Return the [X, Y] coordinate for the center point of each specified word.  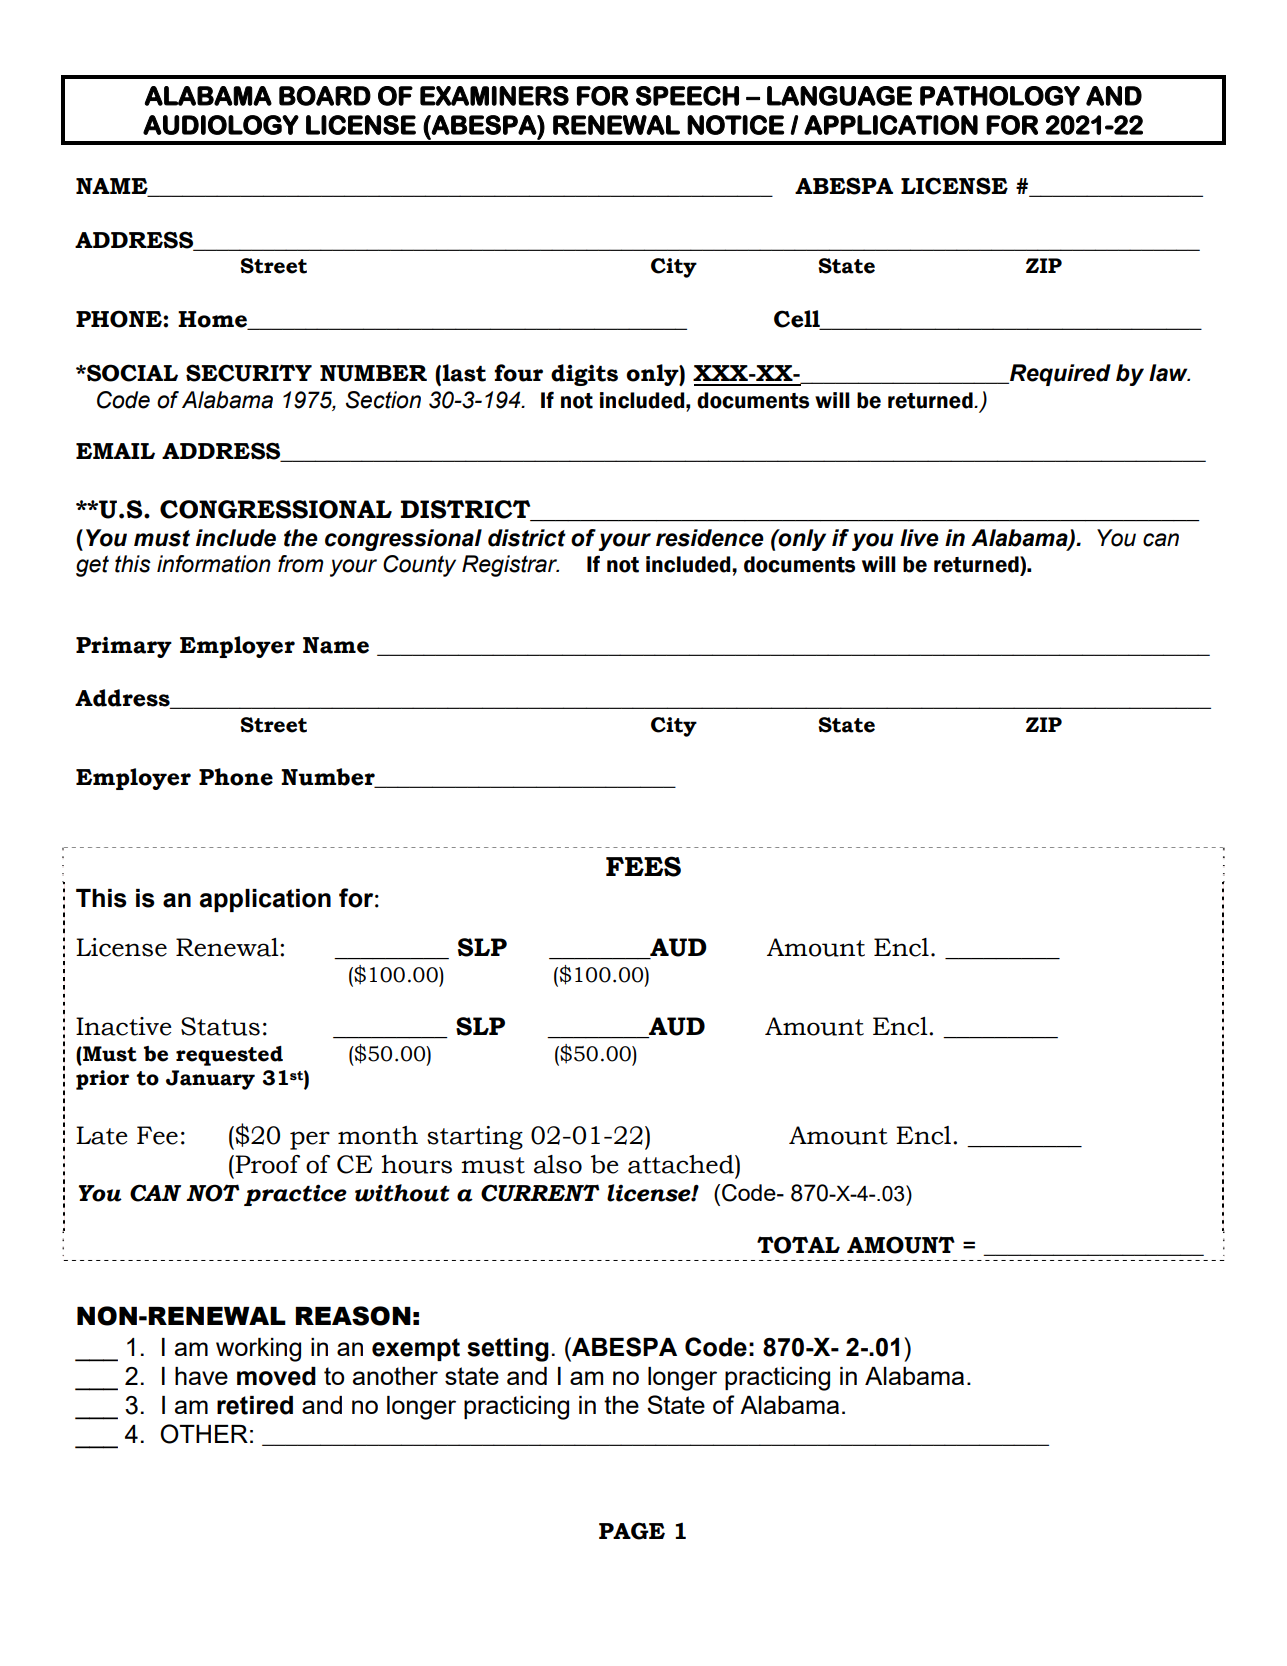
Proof [266, 1164]
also [558, 1164]
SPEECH [687, 96]
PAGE [632, 1531]
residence [710, 538]
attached [682, 1164]
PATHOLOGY [1000, 96]
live [919, 538]
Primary [124, 647]
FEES [643, 866]
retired [255, 1405]
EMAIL [115, 451]
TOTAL [798, 1245]
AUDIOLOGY [221, 125]
